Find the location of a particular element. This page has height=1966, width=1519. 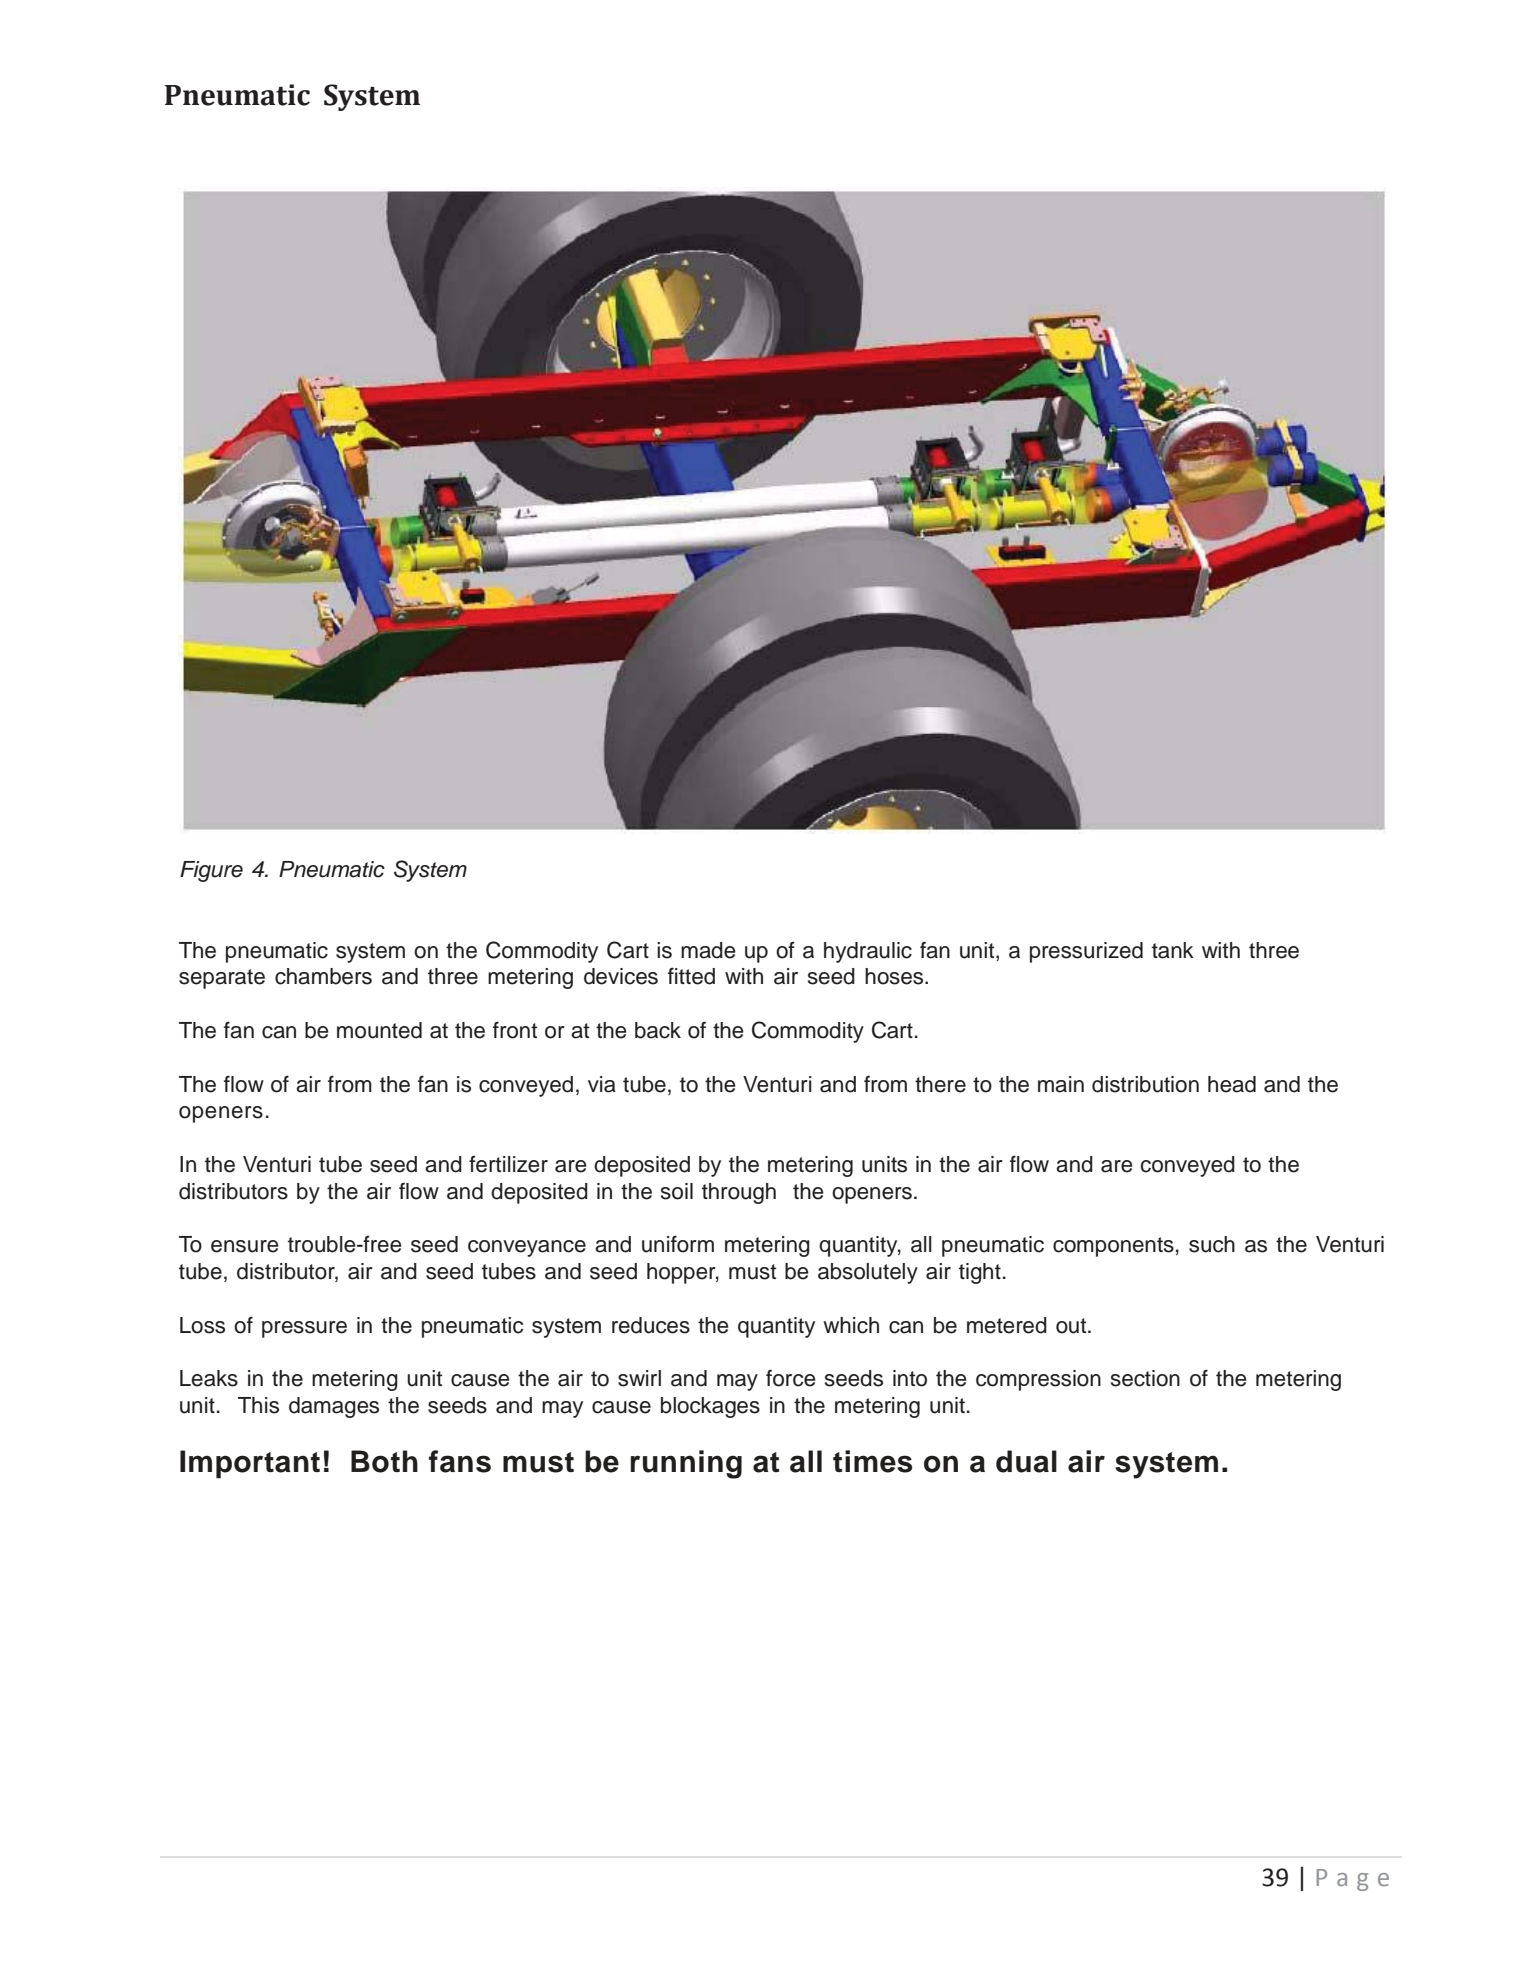

components is located at coordinates (1113, 1247).
